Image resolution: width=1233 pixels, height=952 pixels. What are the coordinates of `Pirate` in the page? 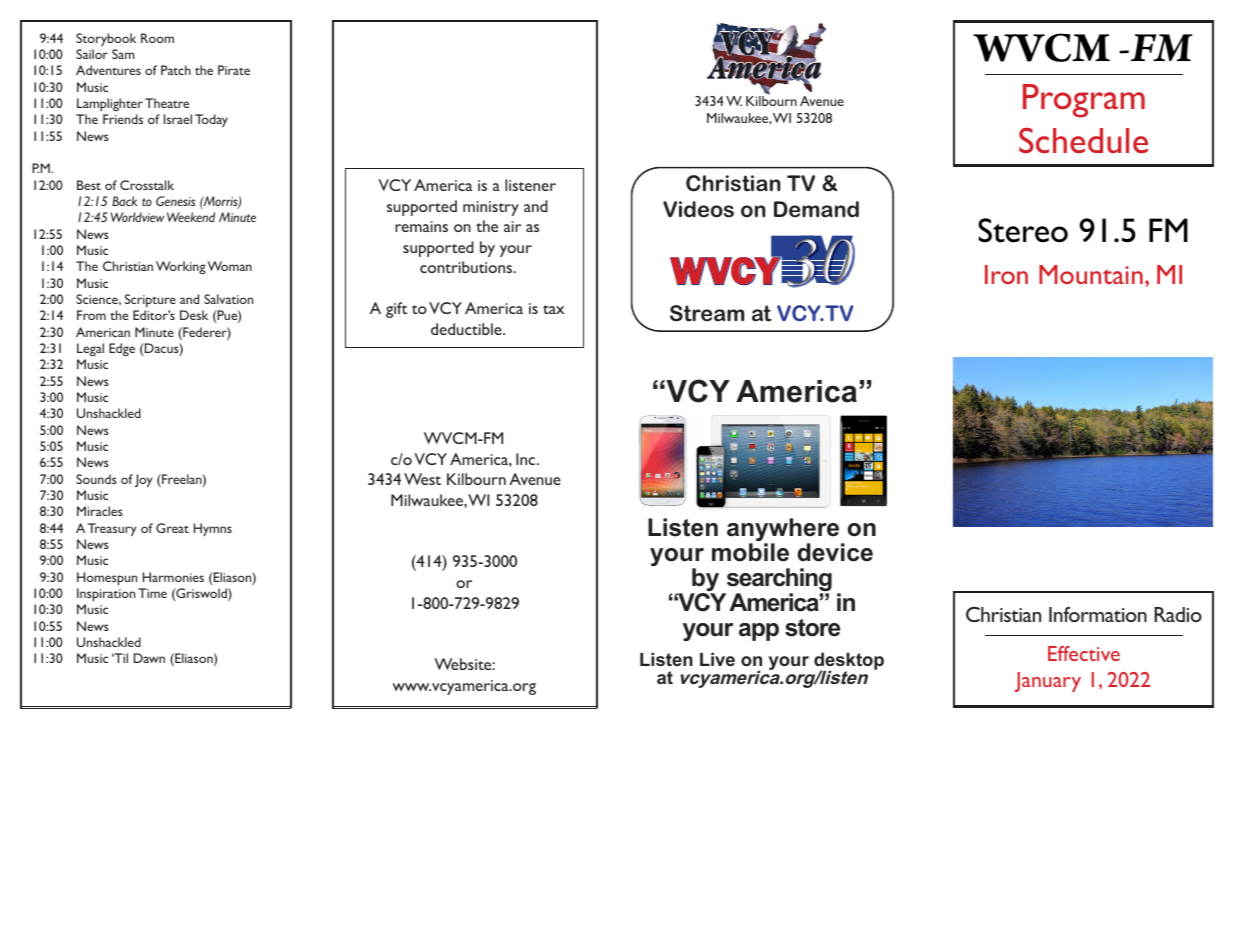 It's located at (234, 70).
